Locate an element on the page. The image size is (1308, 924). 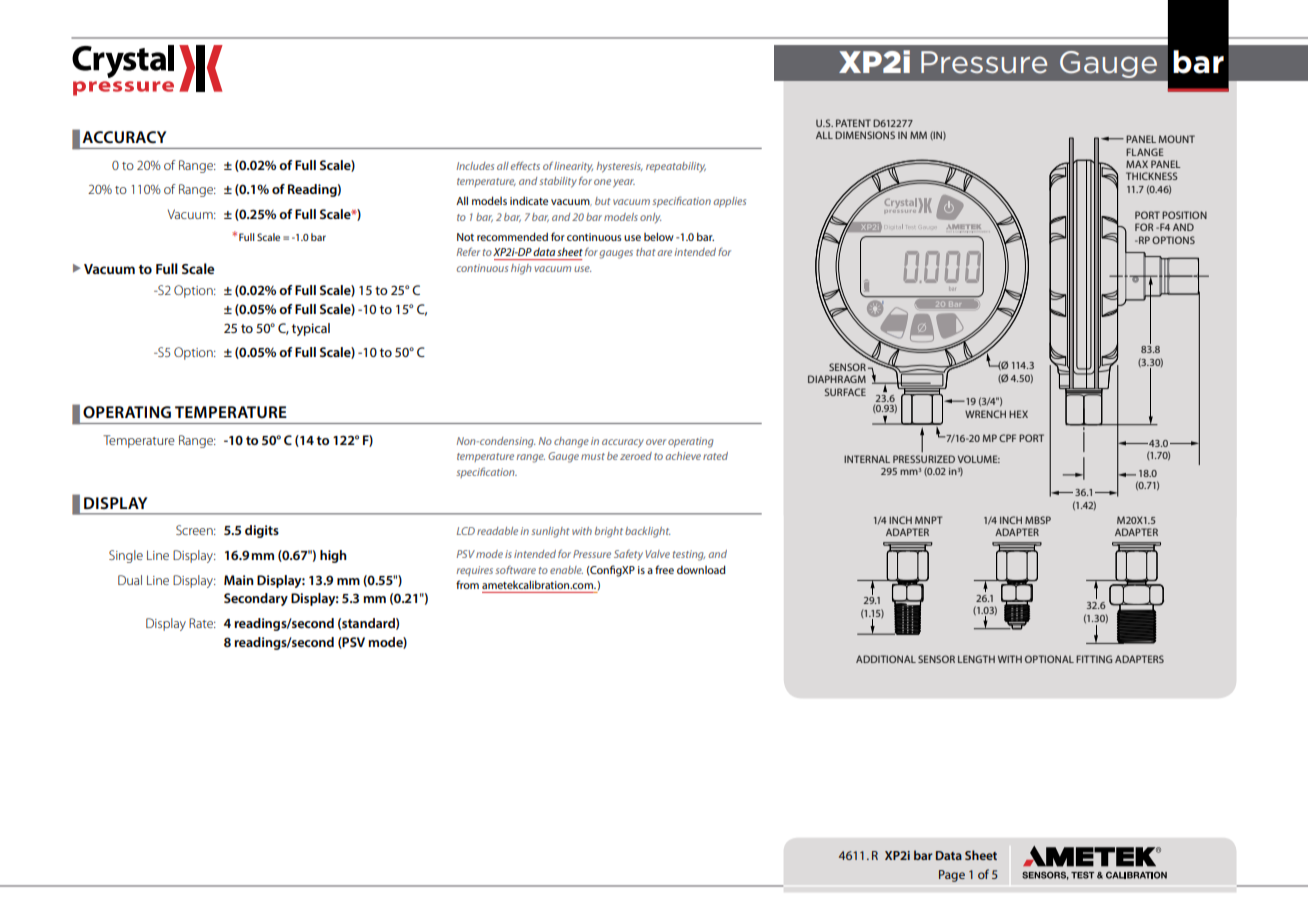
free is located at coordinates (664, 569).
